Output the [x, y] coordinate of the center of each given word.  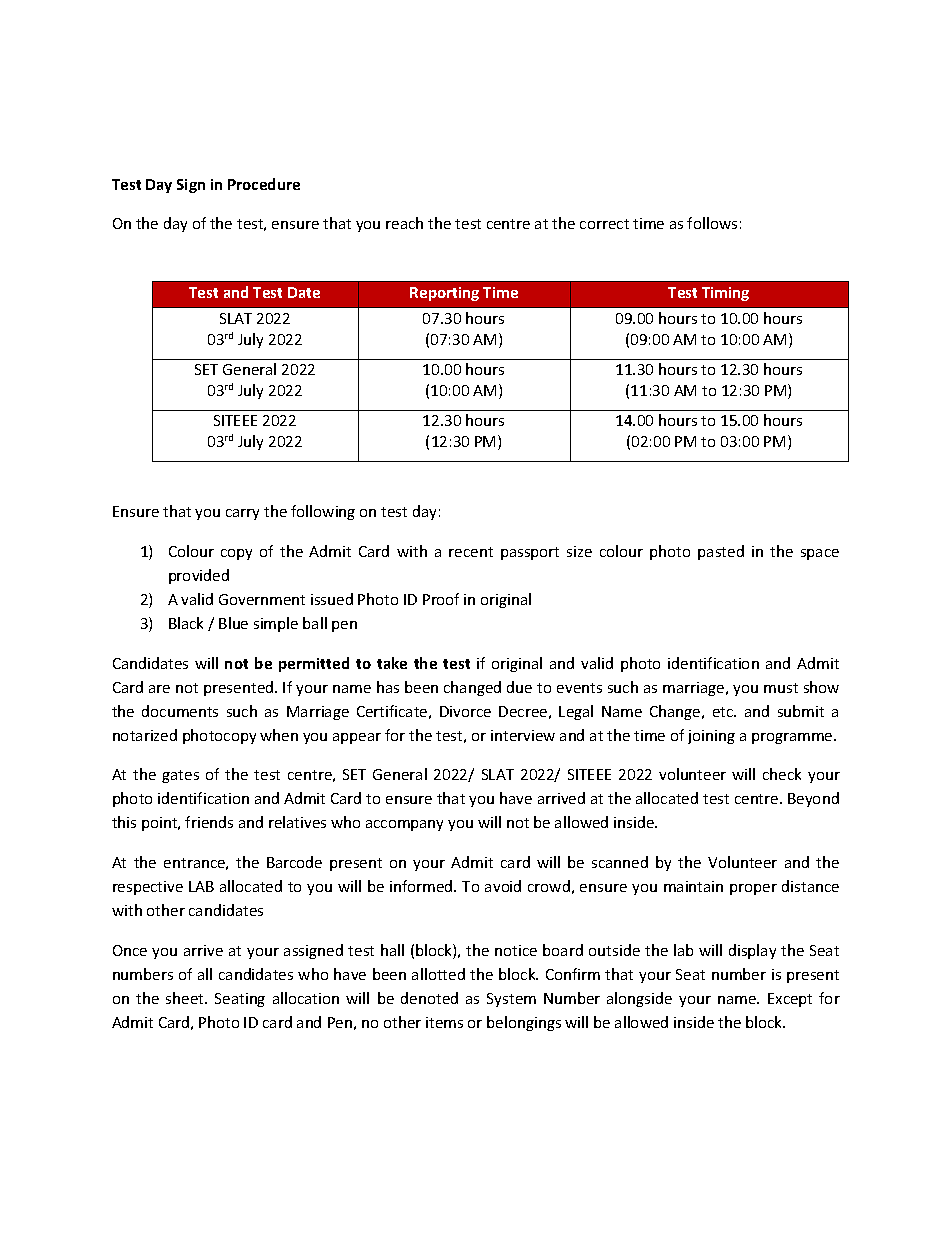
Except [790, 1000]
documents [180, 711]
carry [242, 514]
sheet [186, 998]
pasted [721, 552]
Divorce [465, 711]
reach [404, 223]
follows [712, 223]
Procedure [264, 184]
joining [711, 737]
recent [471, 552]
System [511, 1000]
